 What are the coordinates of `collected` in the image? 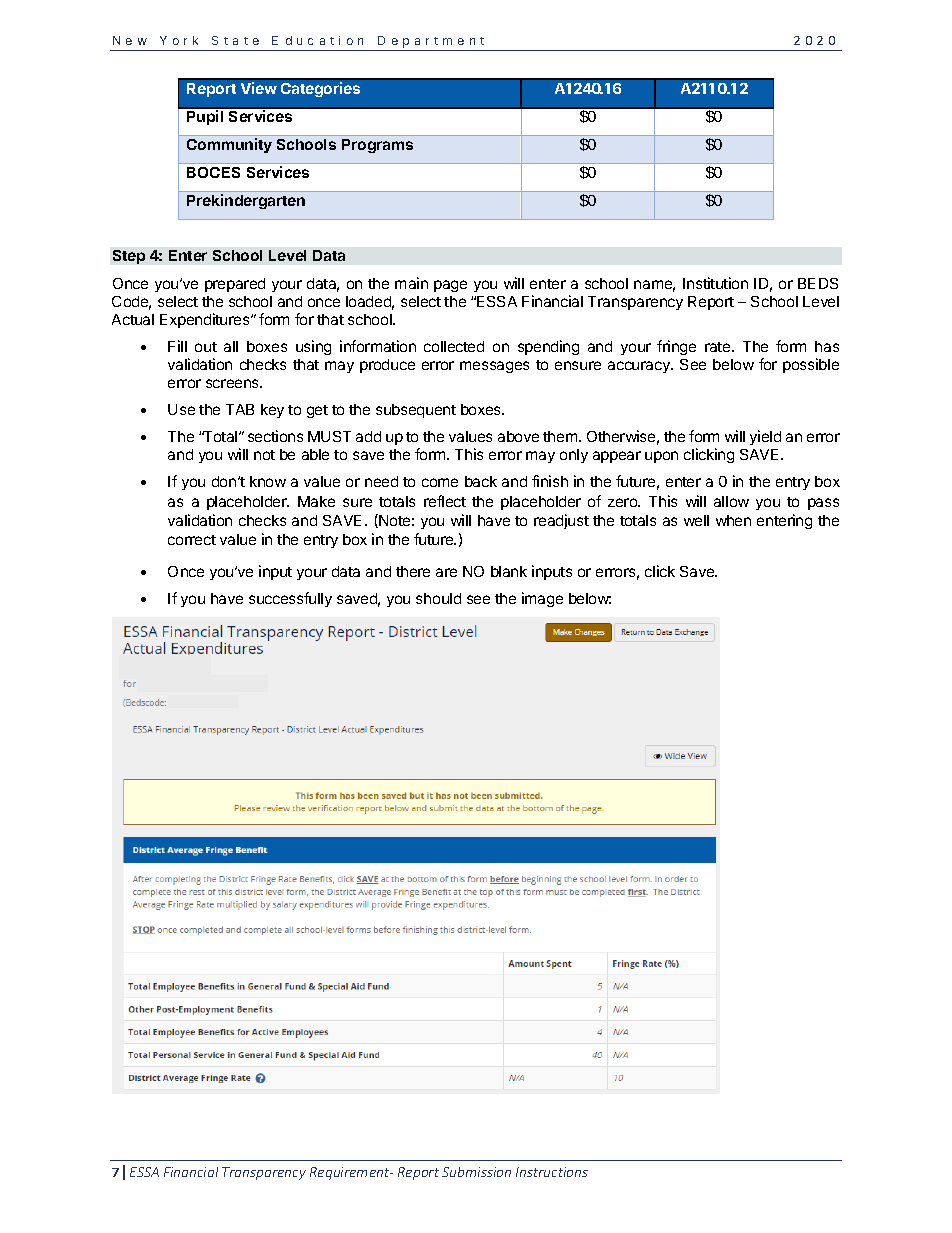 It's located at (454, 346).
